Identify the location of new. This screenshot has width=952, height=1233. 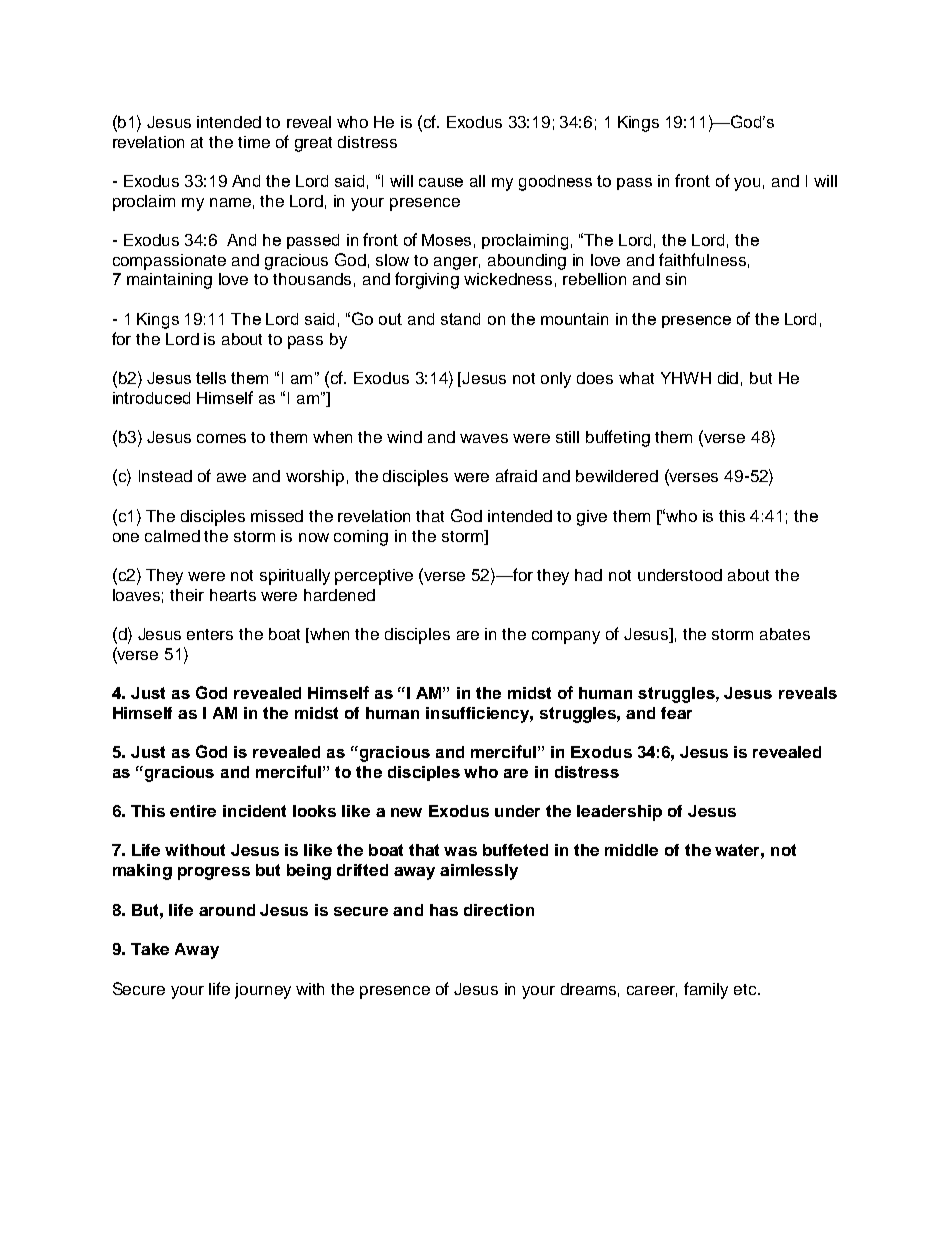
(406, 812).
